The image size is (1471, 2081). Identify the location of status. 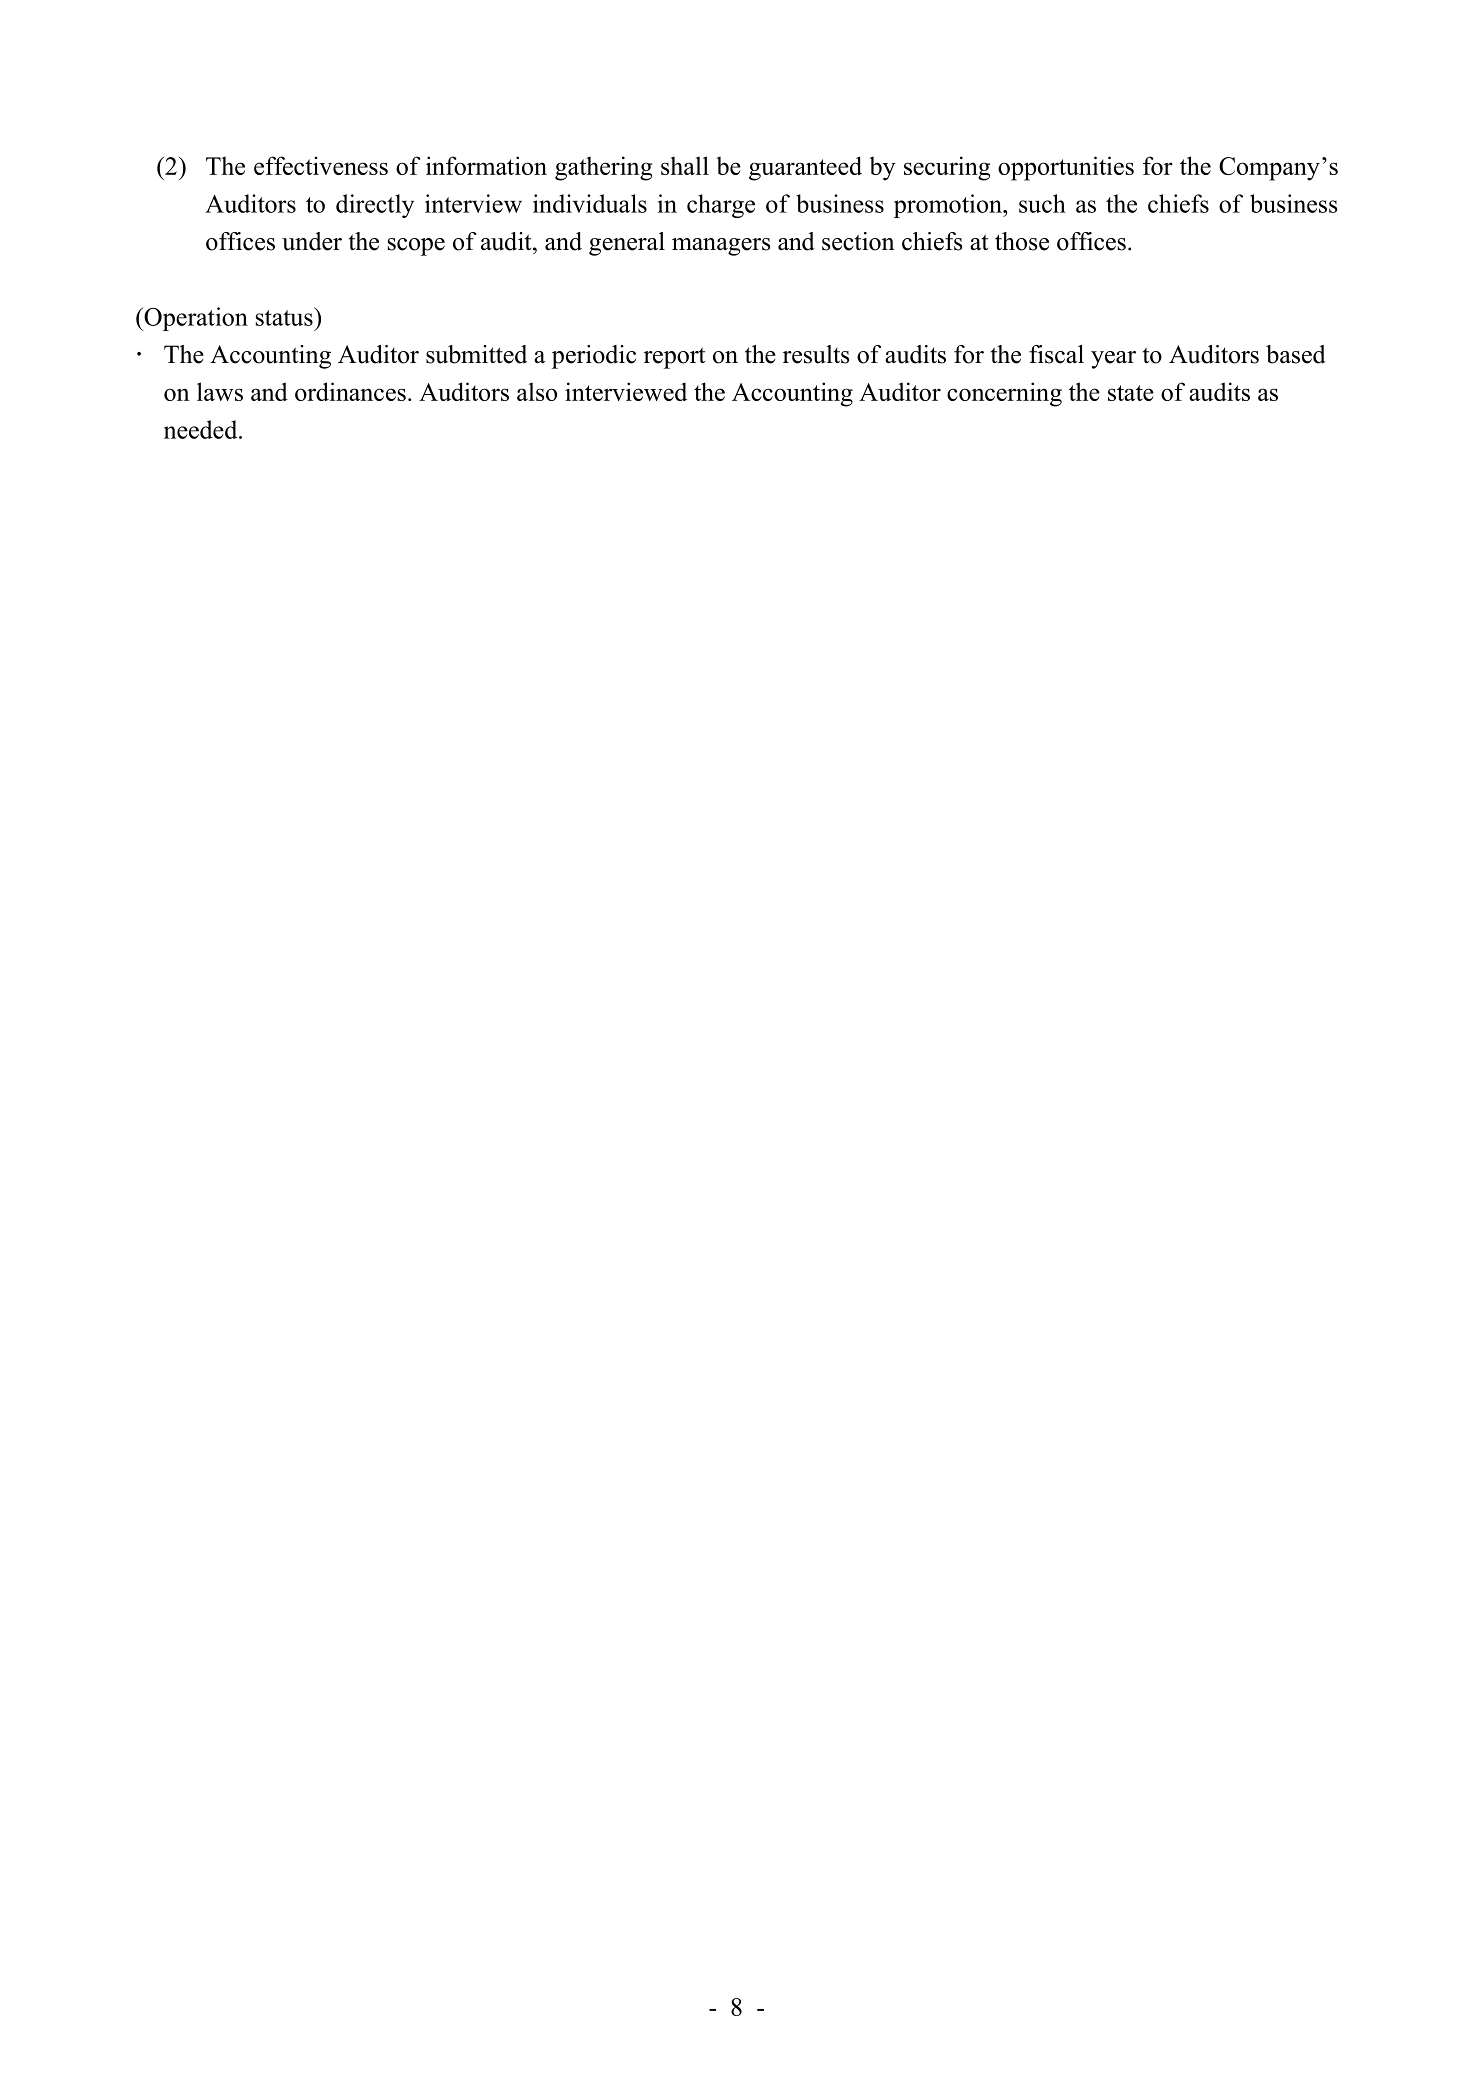
(285, 316).
